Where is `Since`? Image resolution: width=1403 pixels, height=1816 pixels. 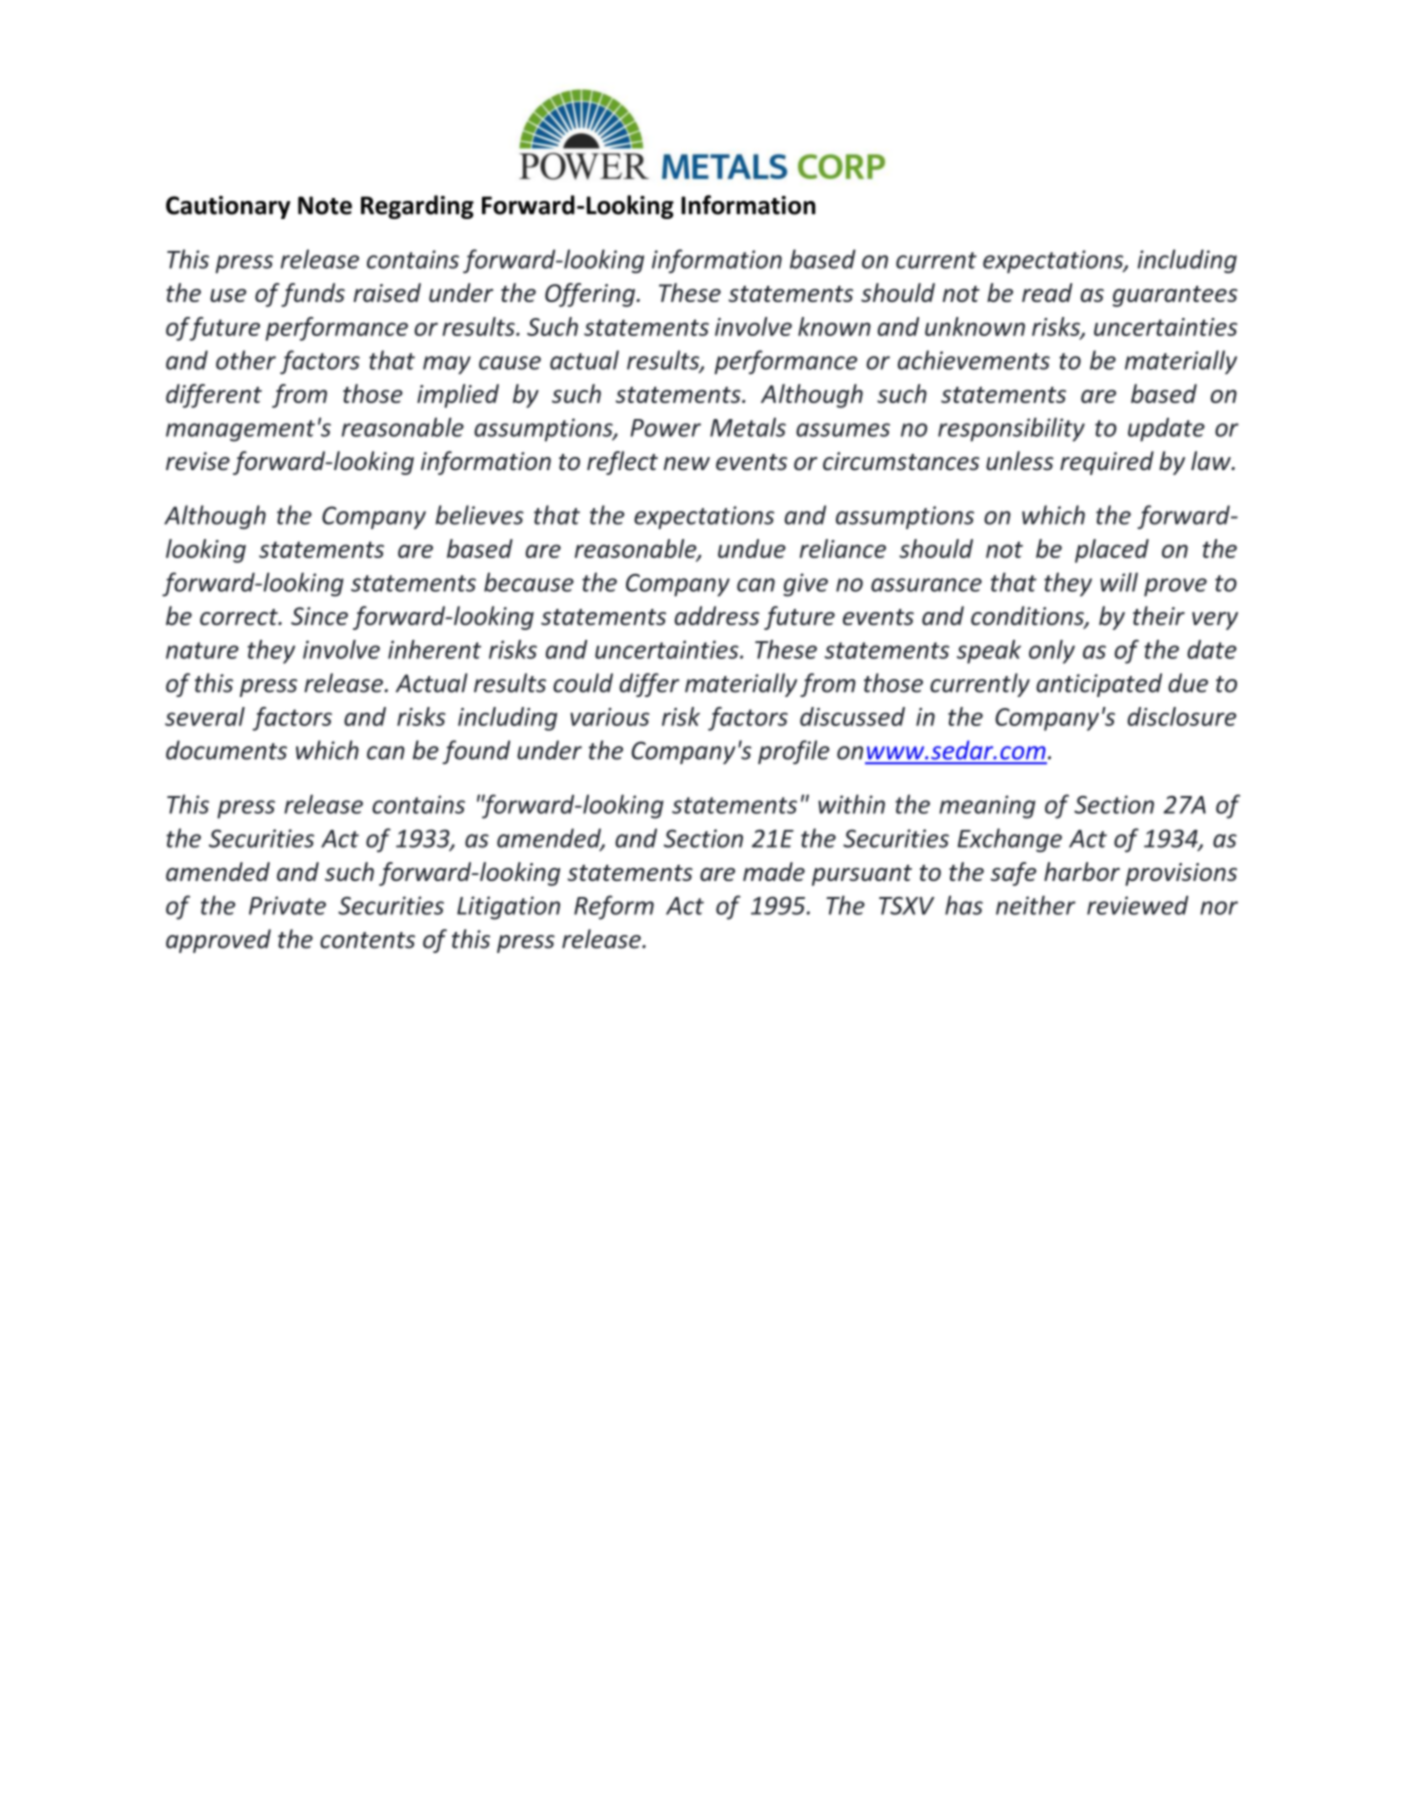
Since is located at coordinates (319, 616).
